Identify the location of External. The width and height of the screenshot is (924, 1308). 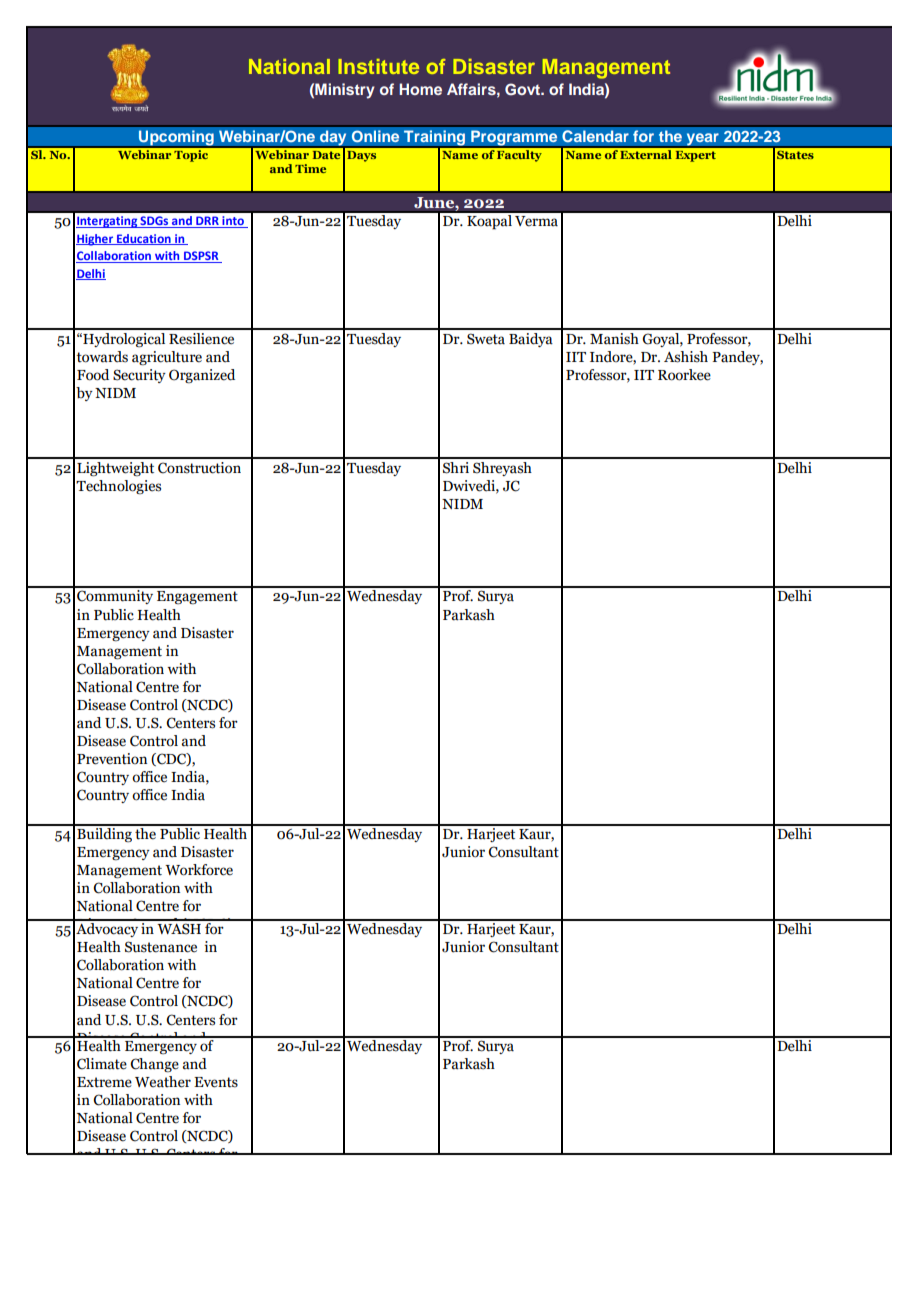
(646, 153).
